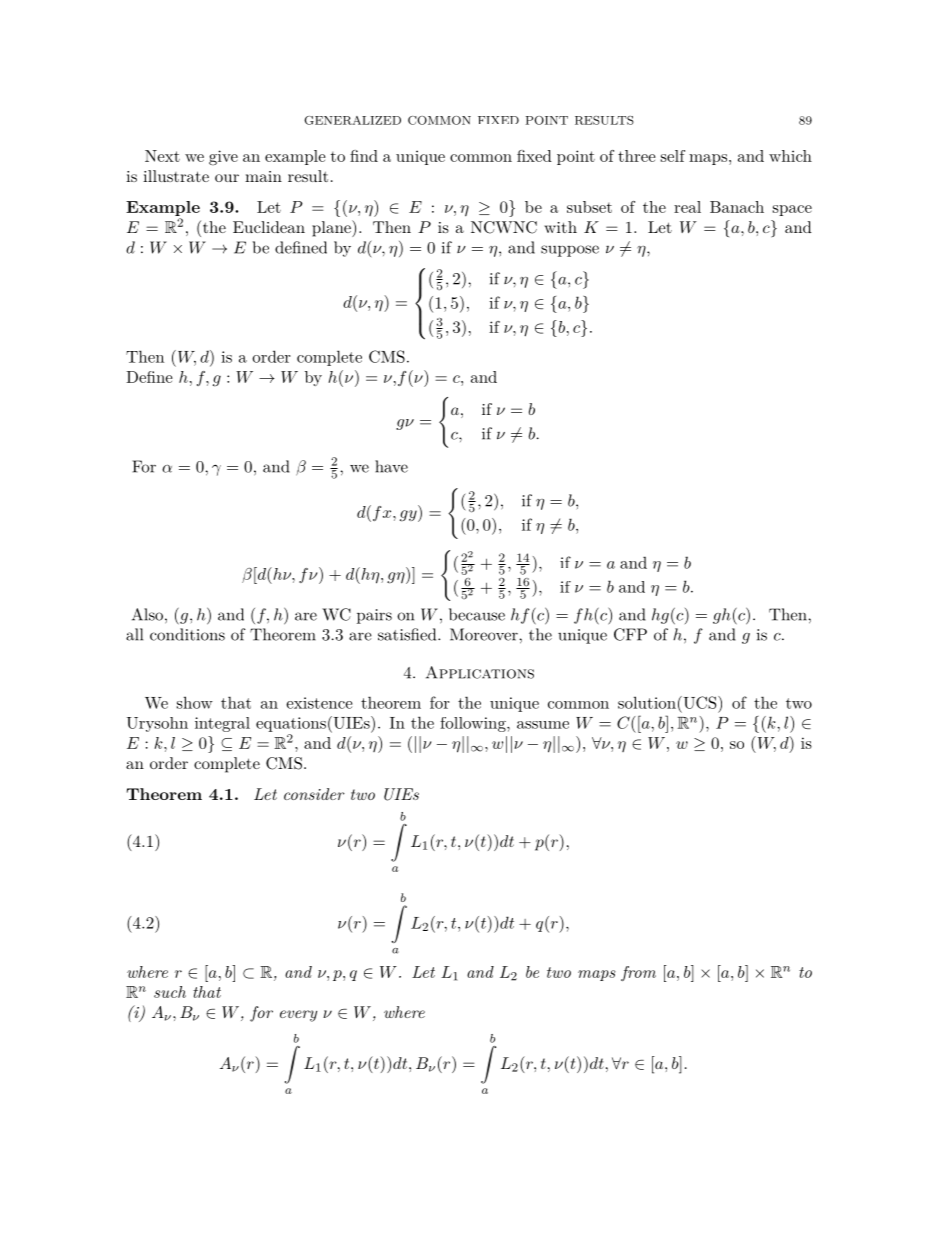 This screenshot has width=952, height=1233. I want to click on self, so click(673, 156).
